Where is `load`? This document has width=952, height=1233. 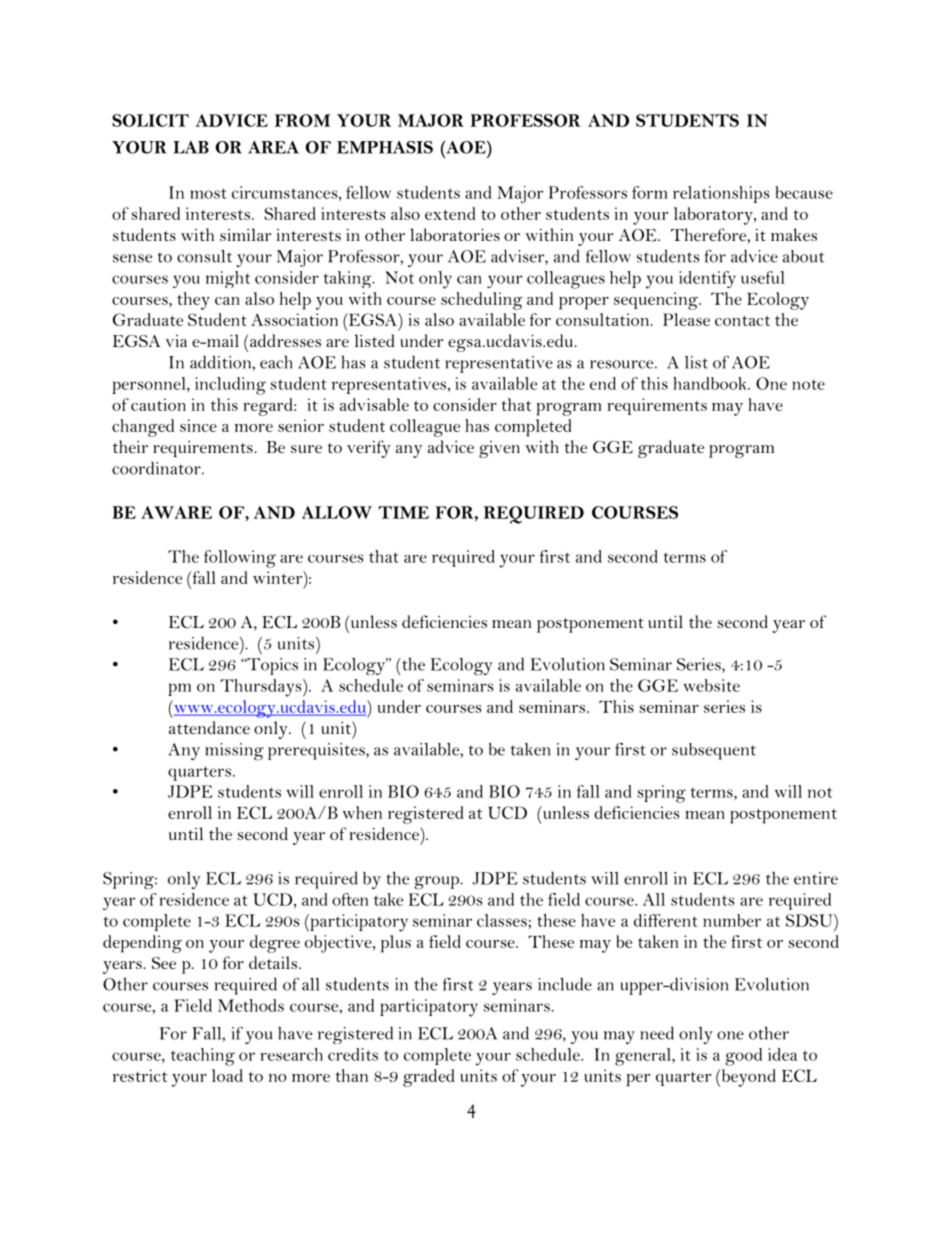 load is located at coordinates (227, 1075).
